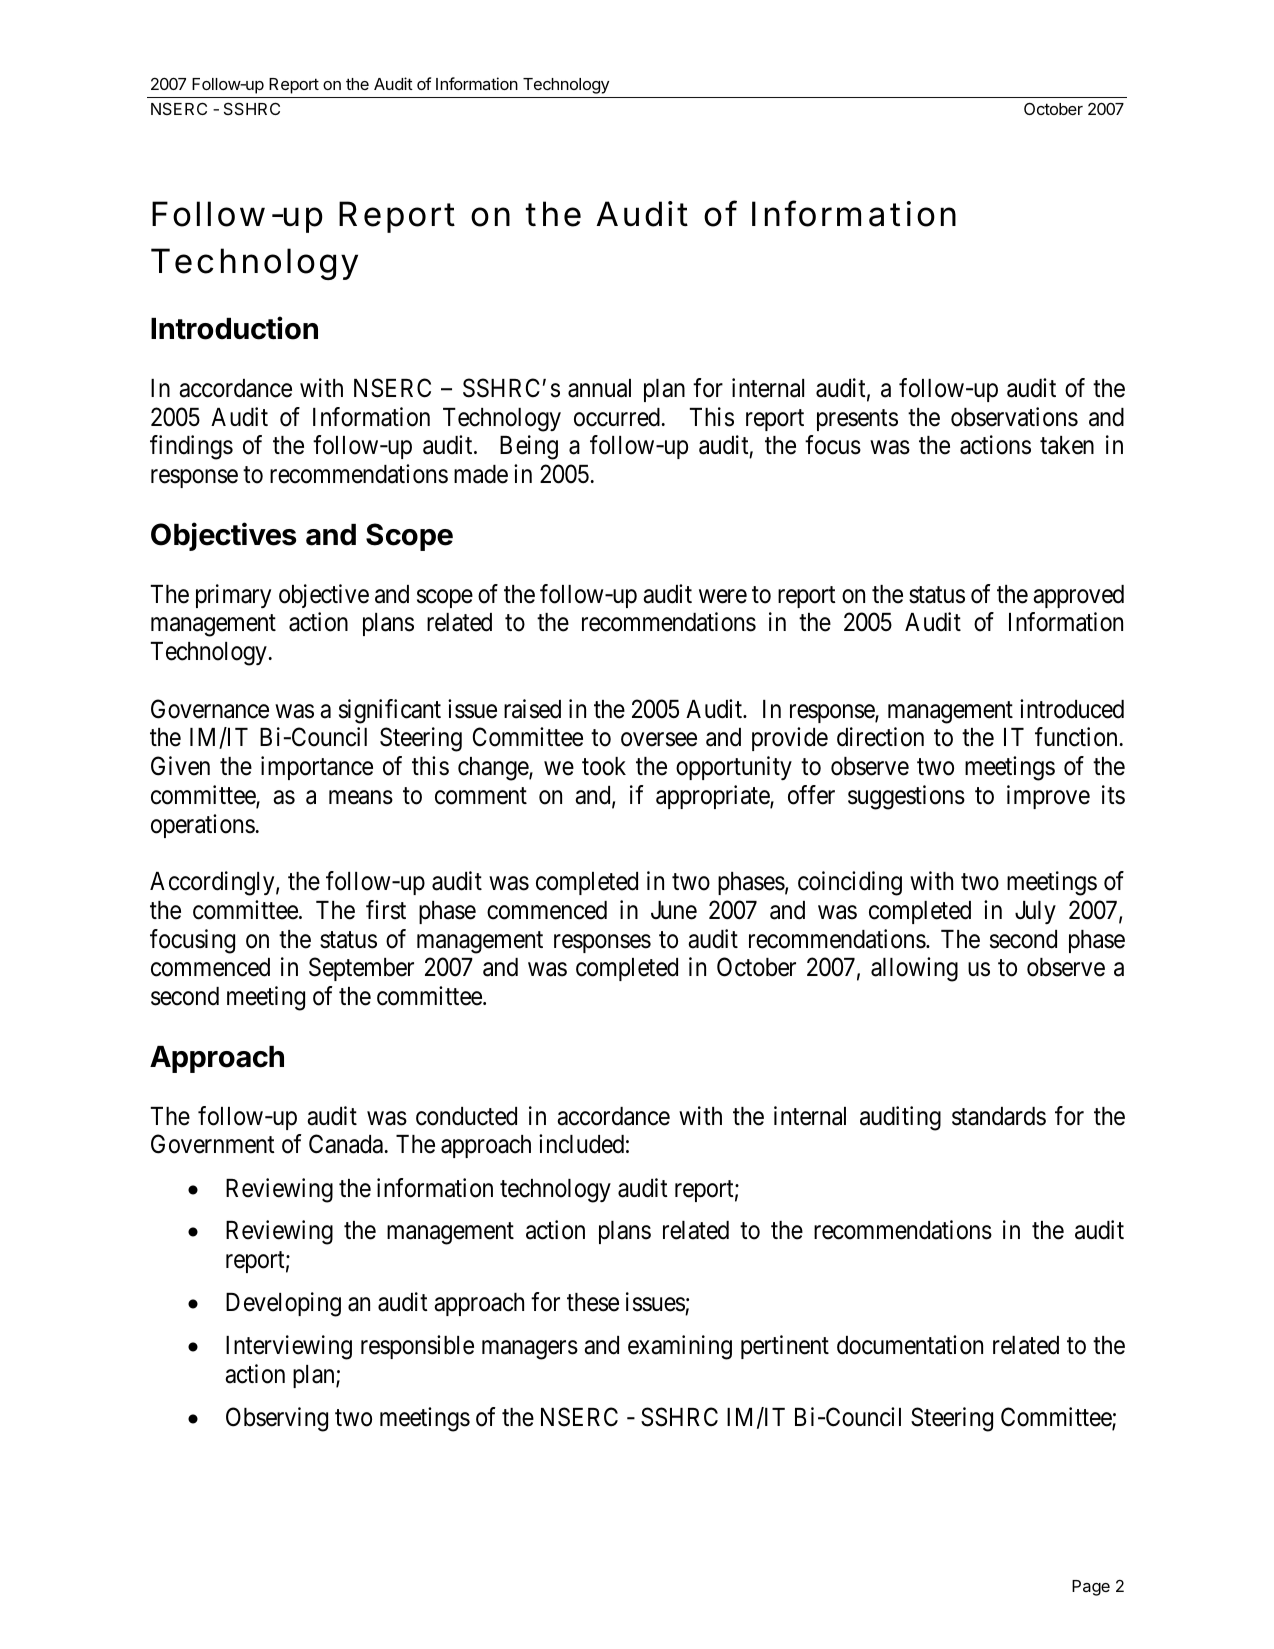 The width and height of the page is (1274, 1649). Describe the element at coordinates (466, 1116) in the page. I see `conducted` at that location.
